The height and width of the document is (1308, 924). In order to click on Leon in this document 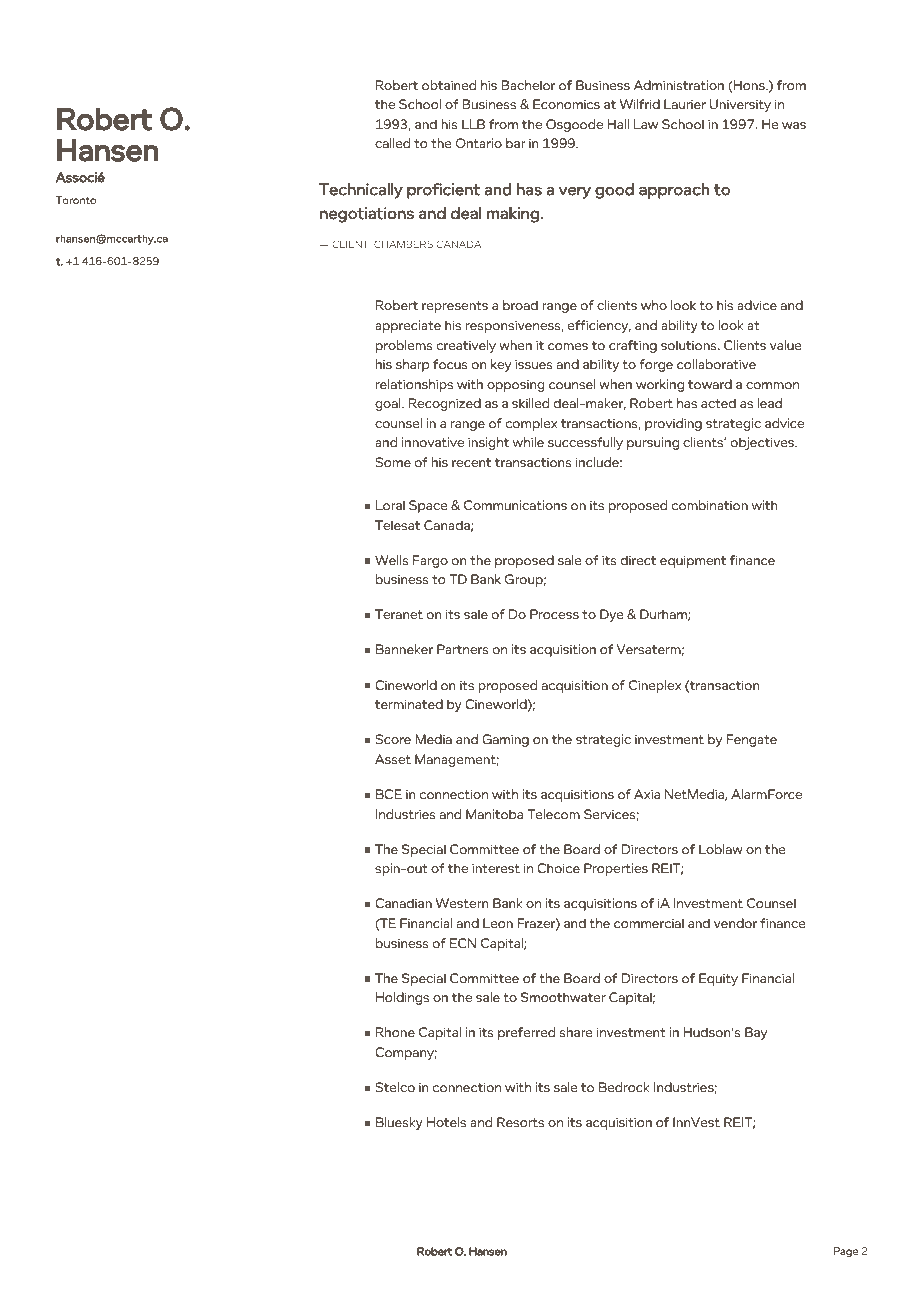, I will do `click(498, 923)`.
